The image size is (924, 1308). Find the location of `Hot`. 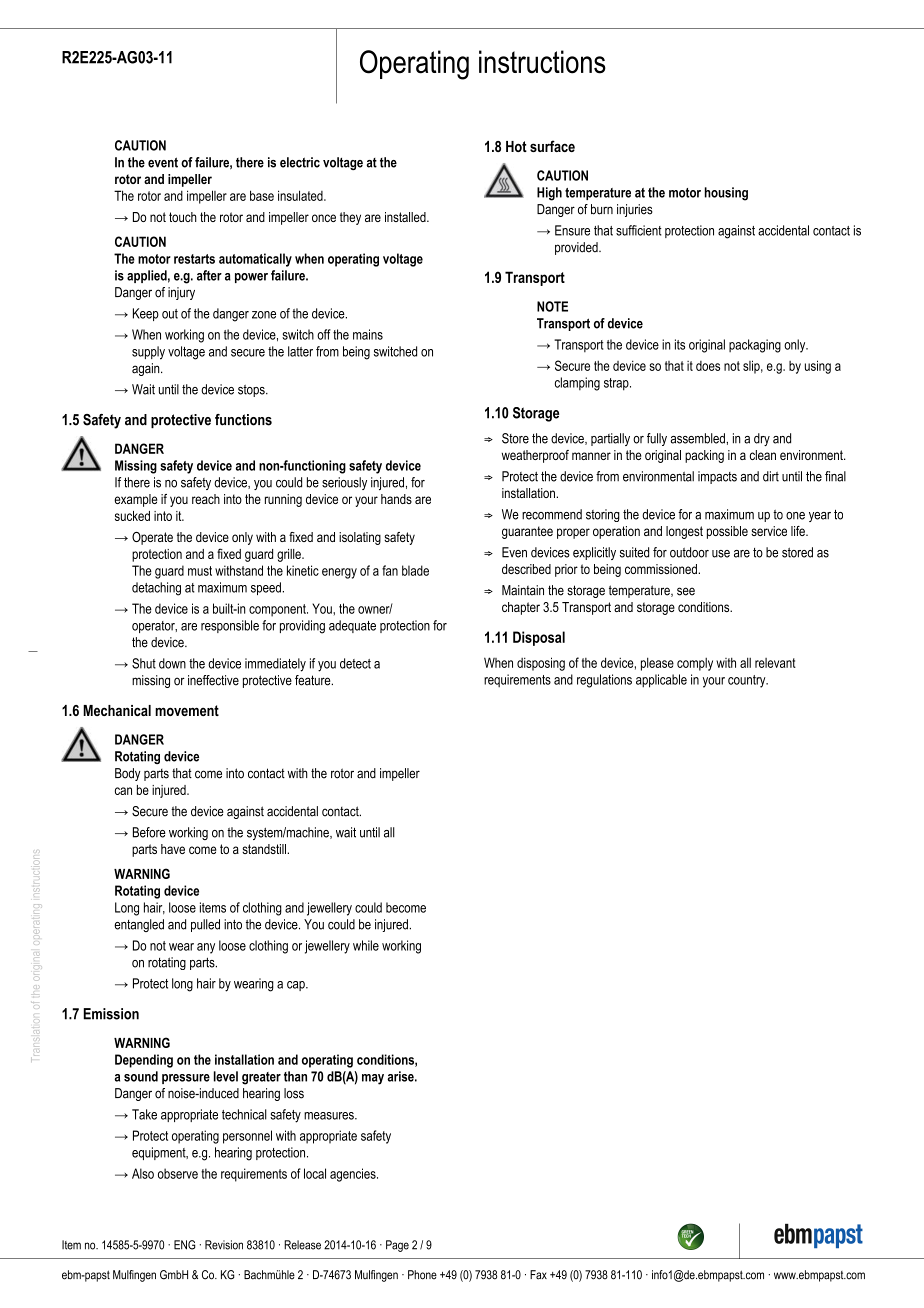

Hot is located at coordinates (516, 146).
